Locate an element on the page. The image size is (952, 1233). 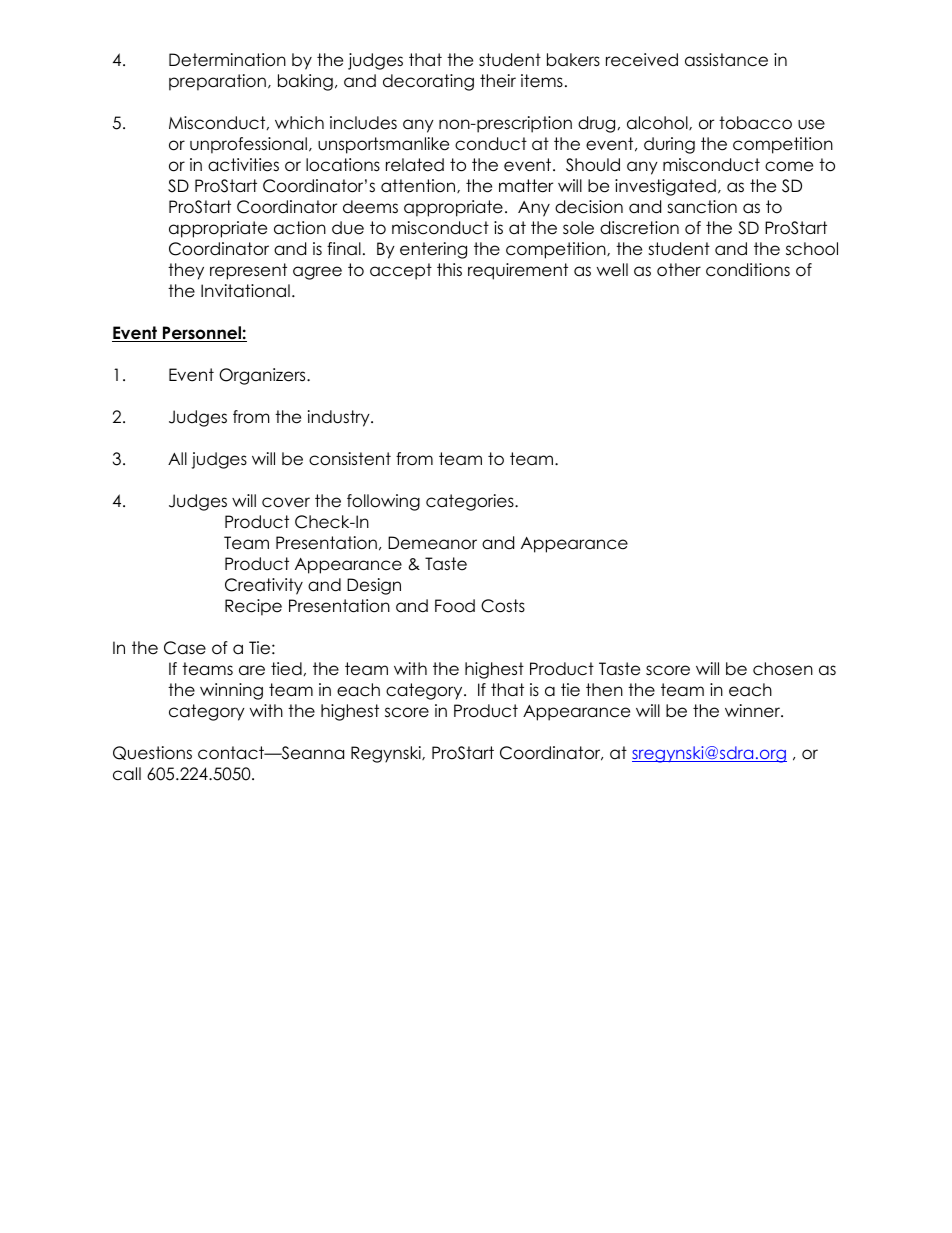
industry is located at coordinates (340, 418).
